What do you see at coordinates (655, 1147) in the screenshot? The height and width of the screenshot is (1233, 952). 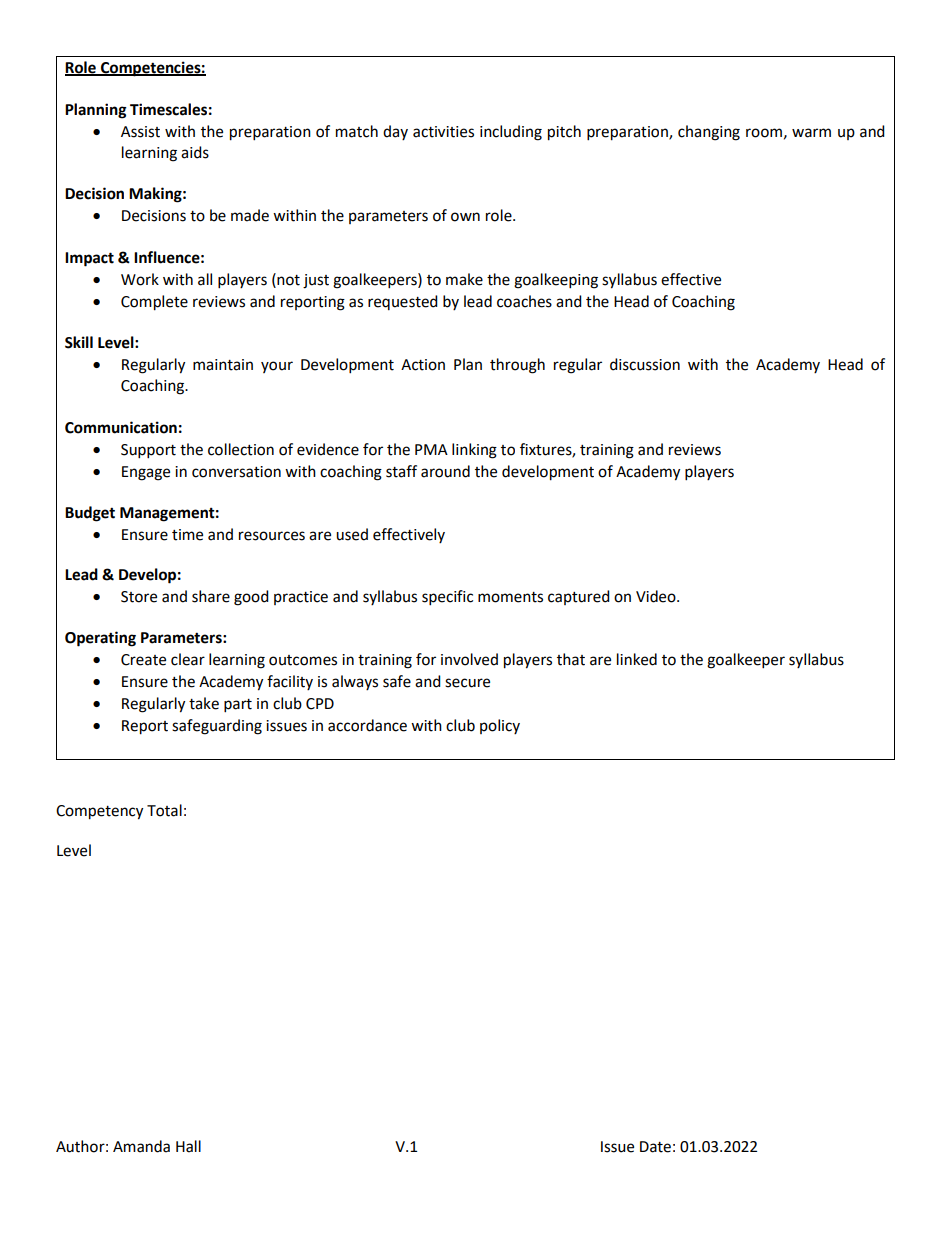 I see `Date` at bounding box center [655, 1147].
